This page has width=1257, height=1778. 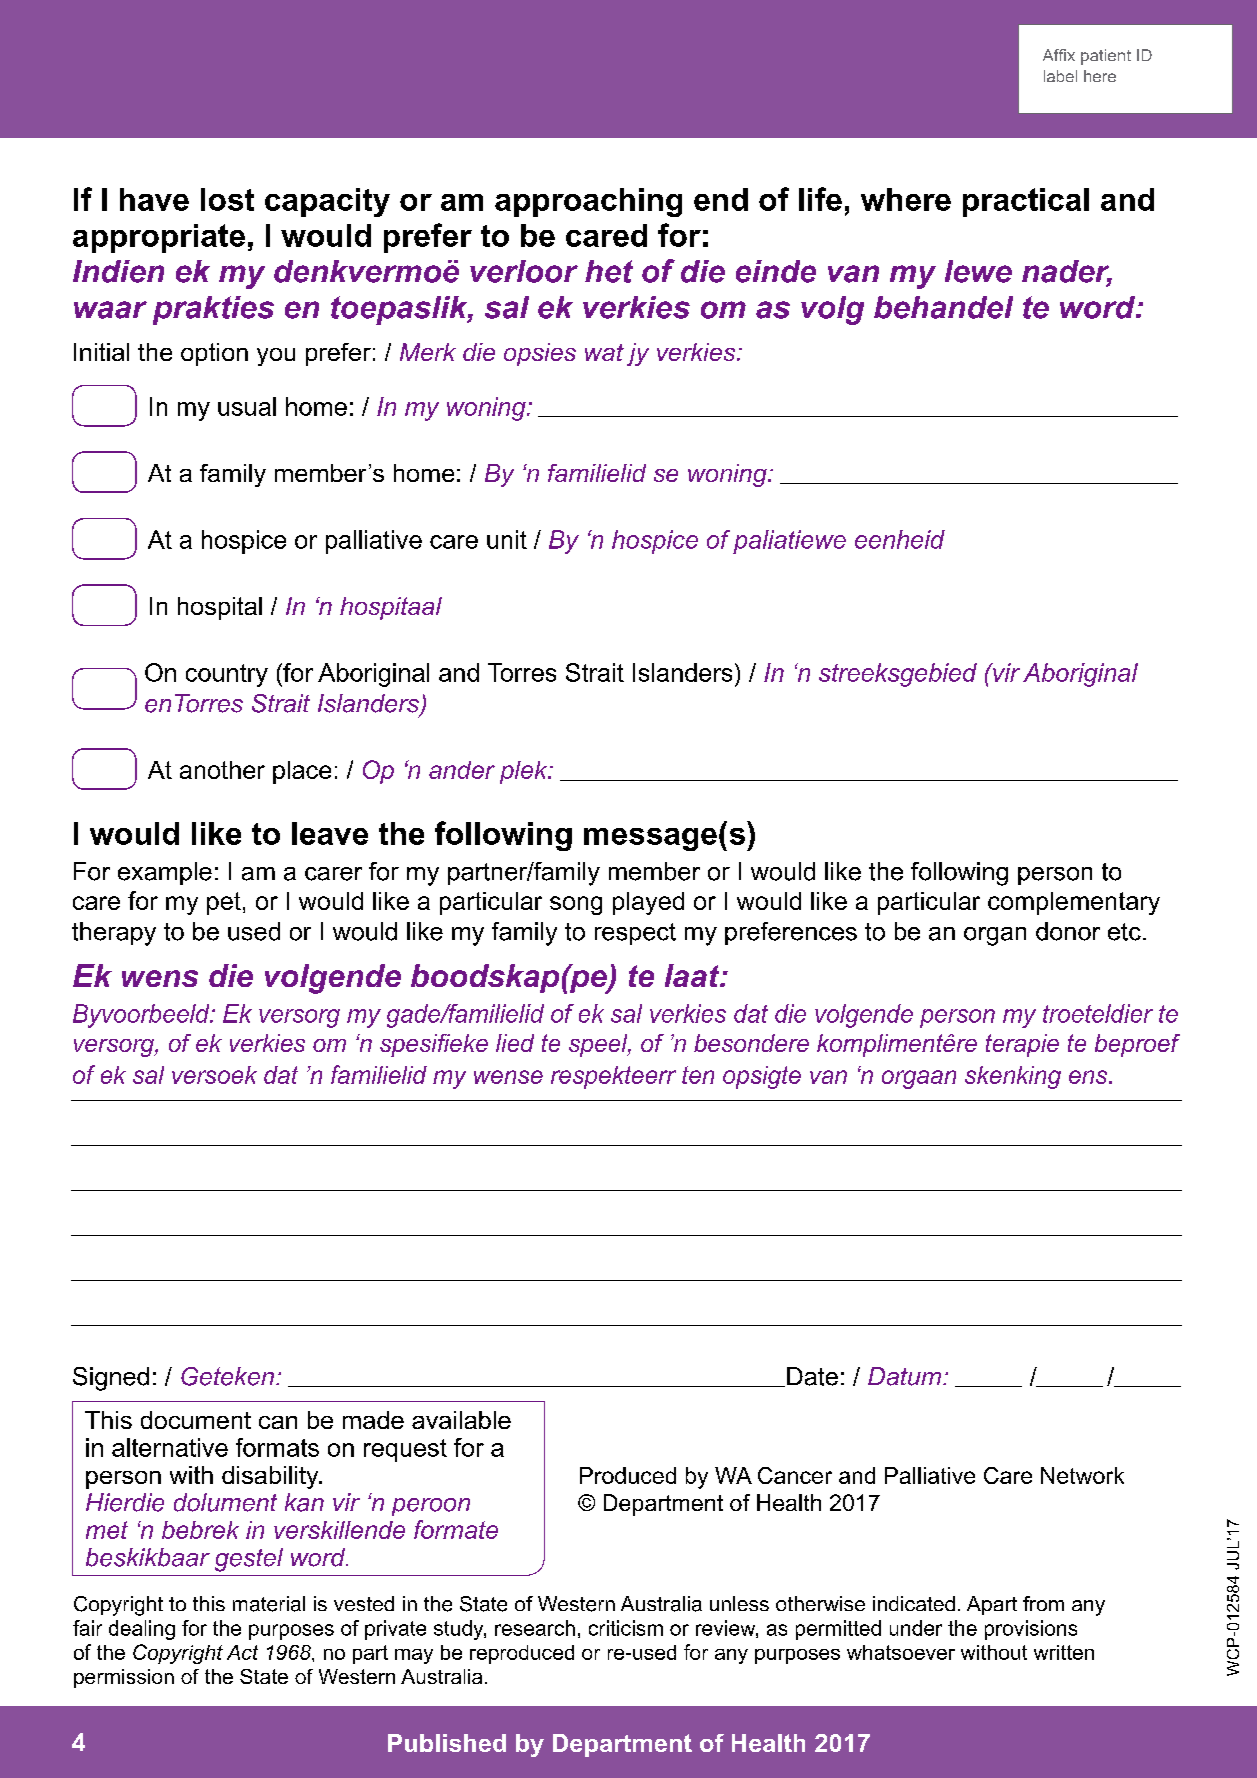 I want to click on permission, so click(x=124, y=1678).
